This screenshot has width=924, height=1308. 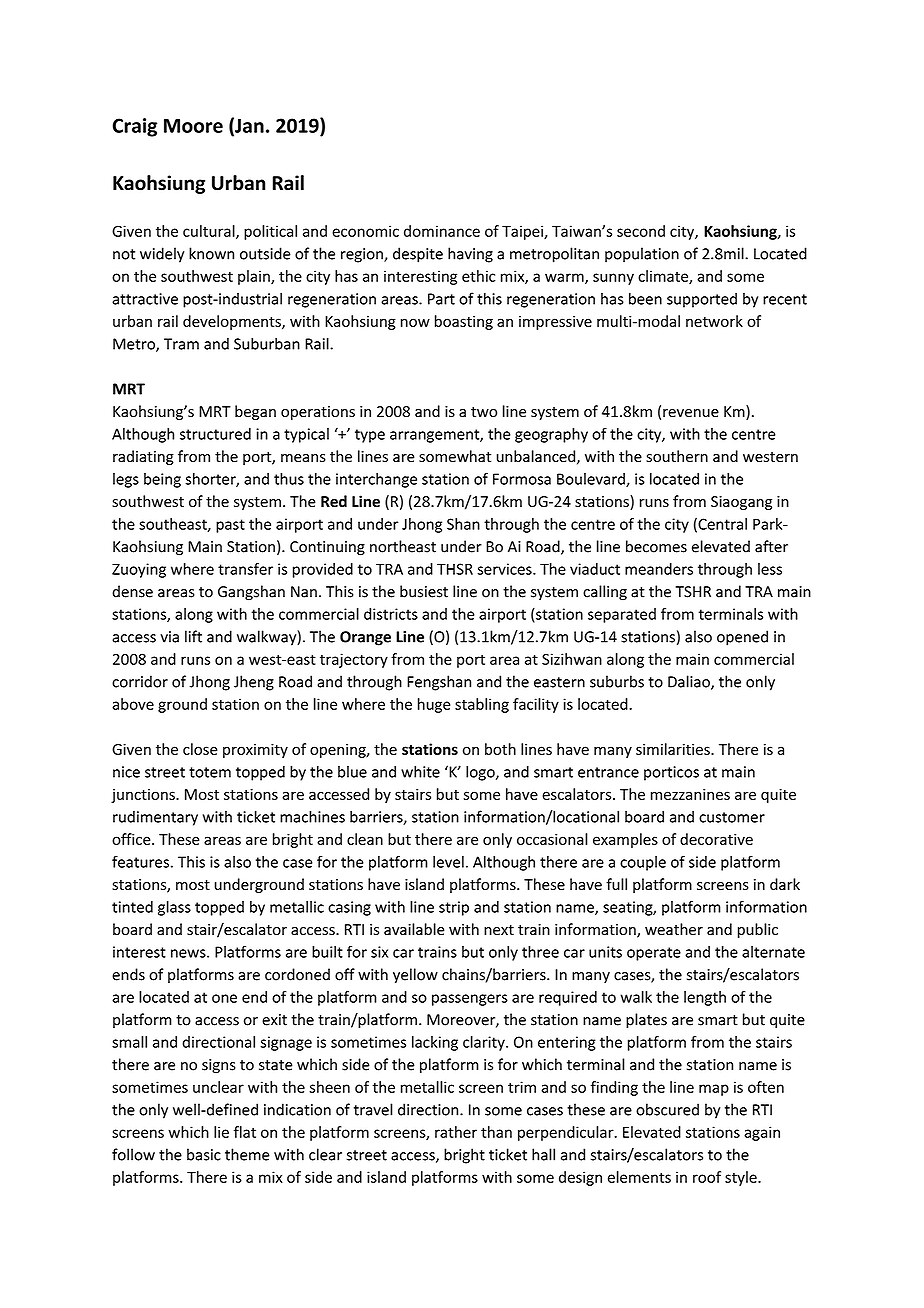 I want to click on second, so click(x=641, y=231).
